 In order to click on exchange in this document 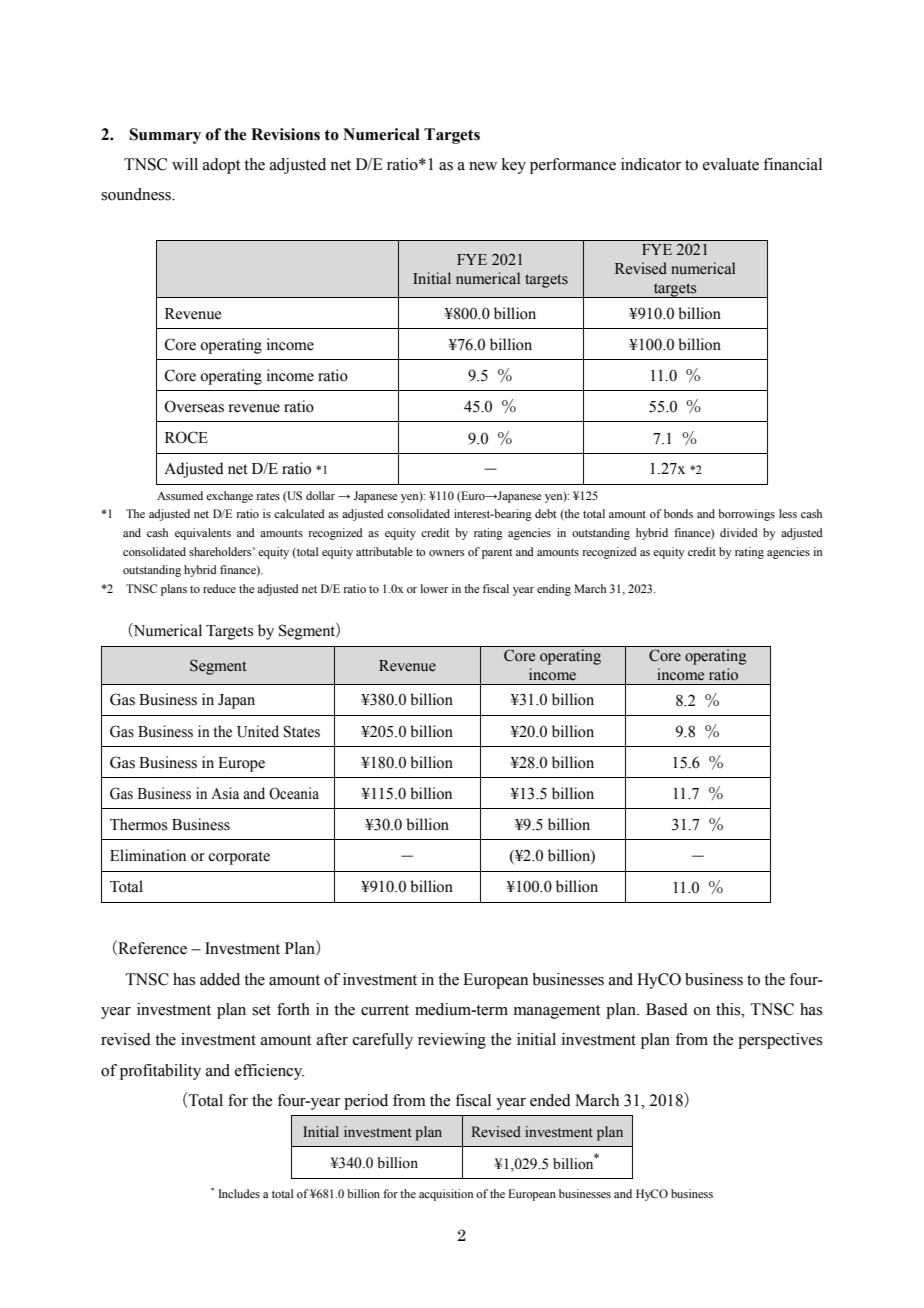, I will do `click(229, 497)`.
